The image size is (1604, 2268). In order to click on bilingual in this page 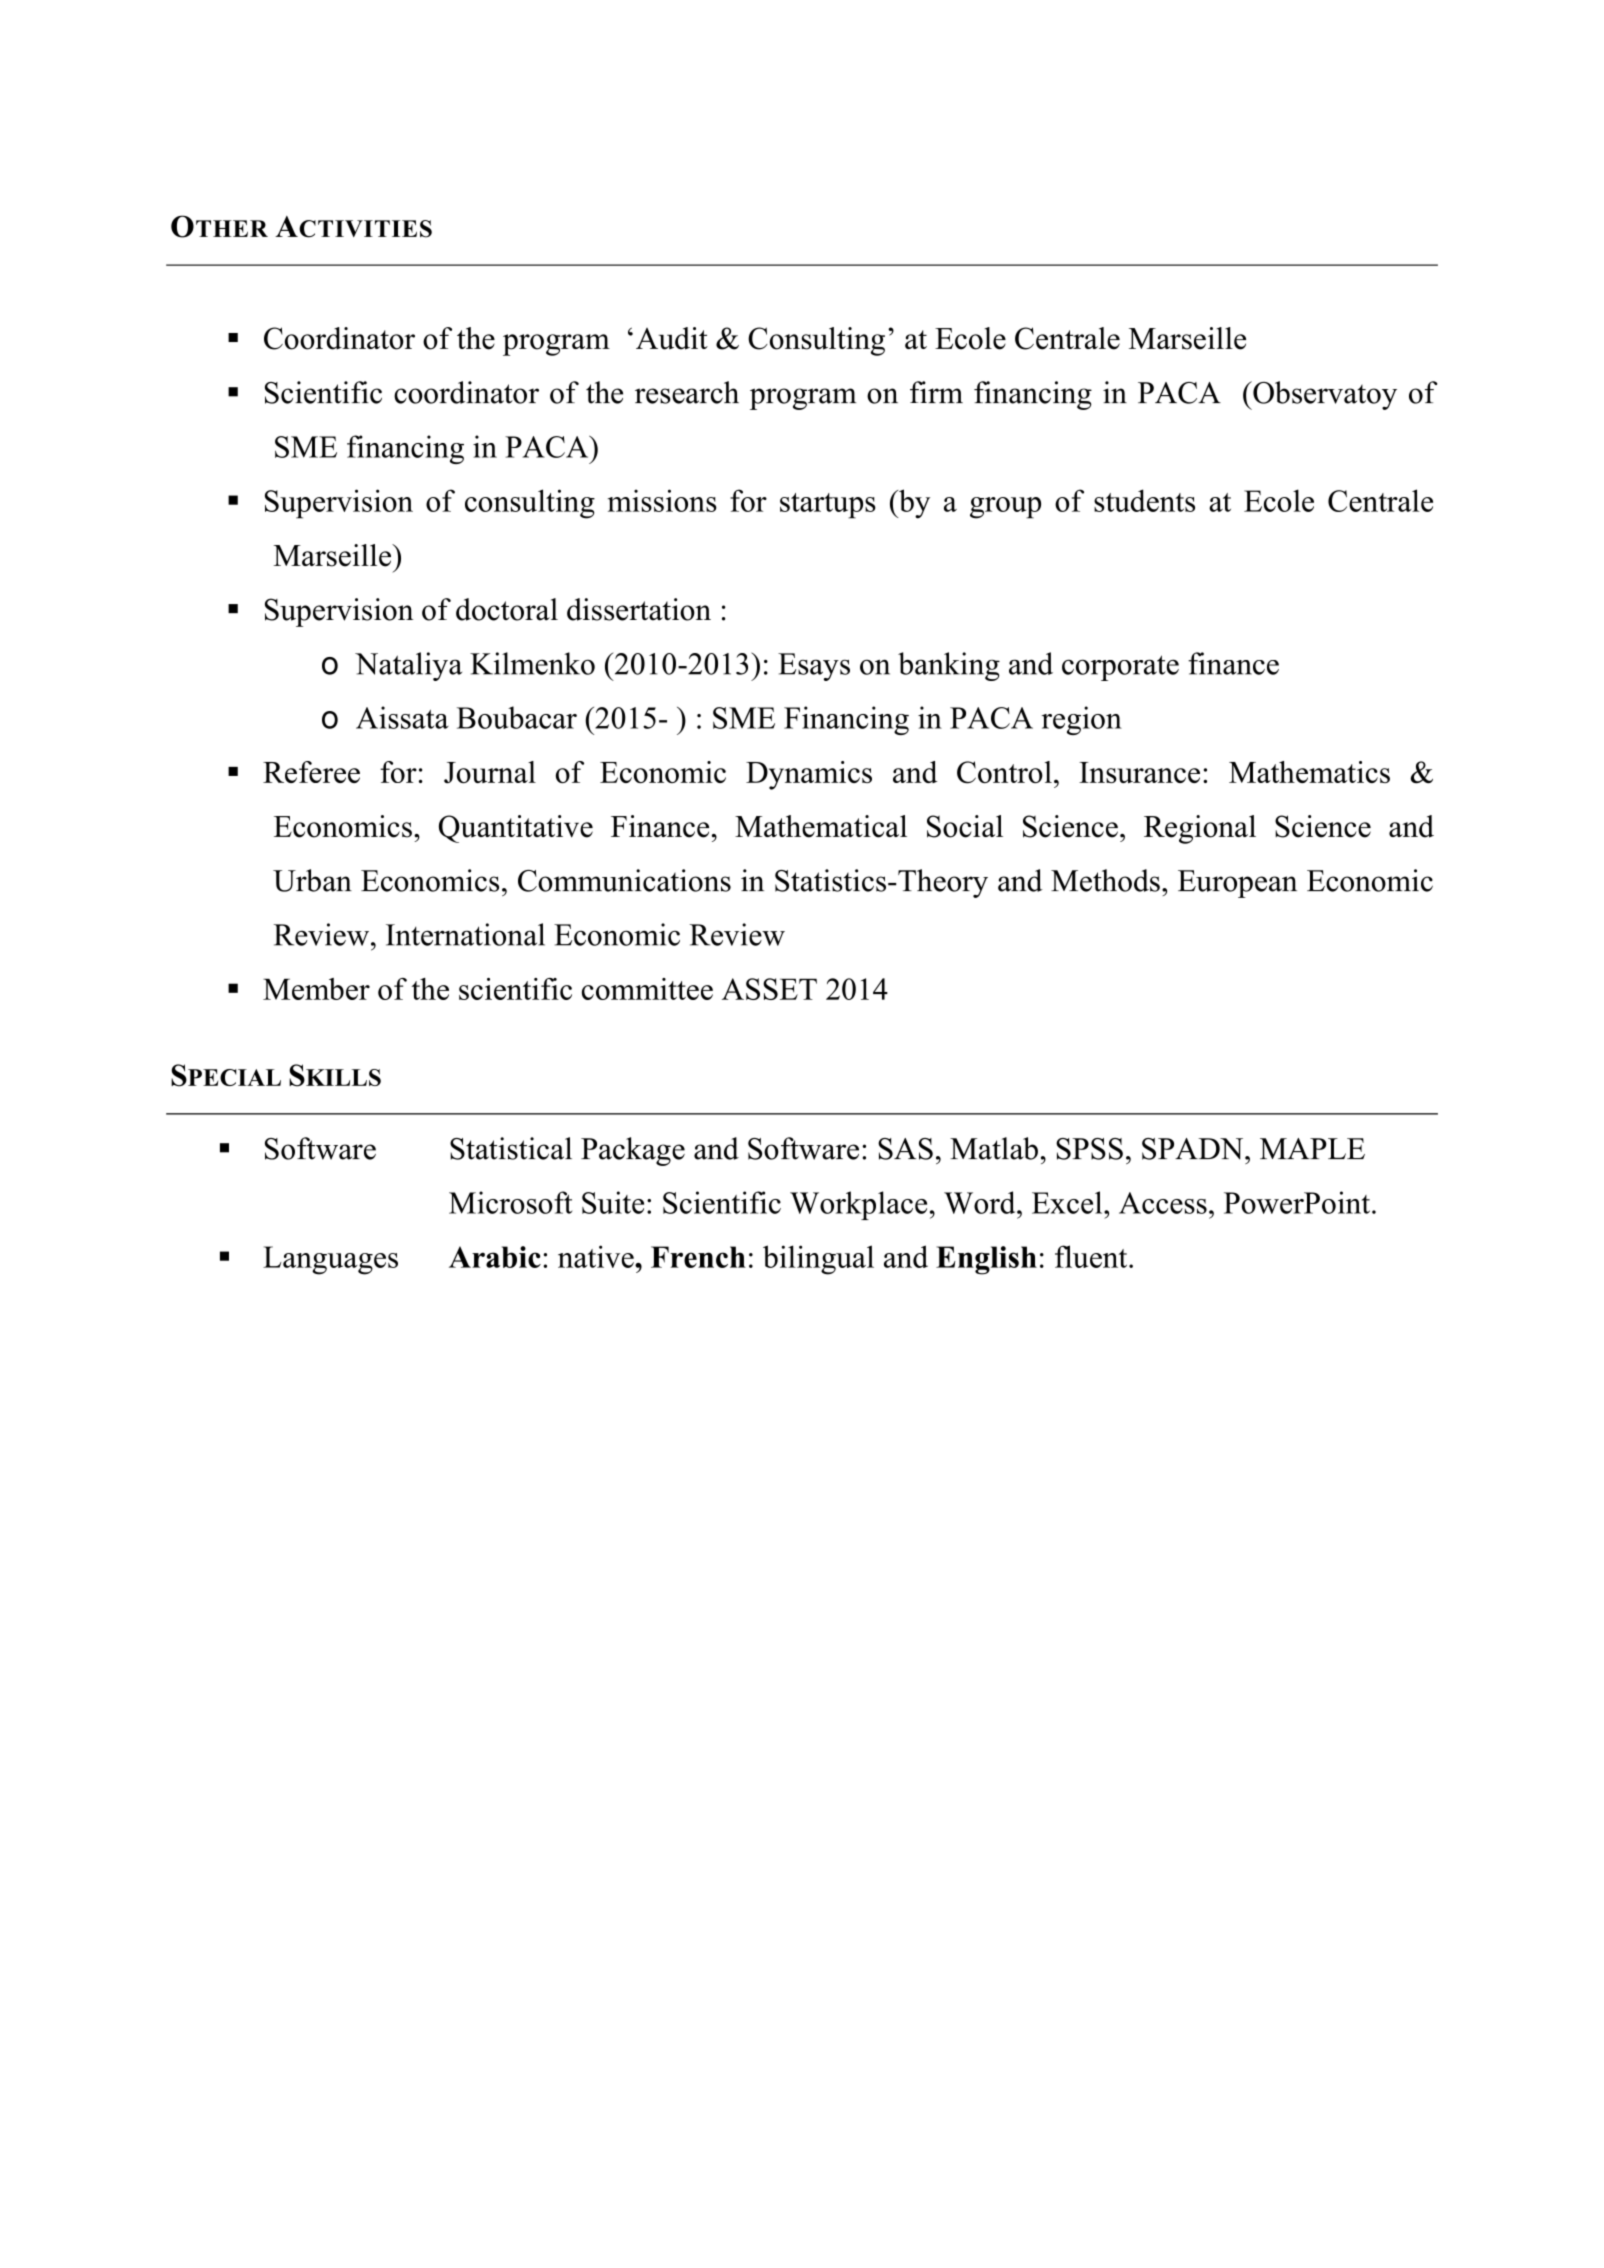, I will do `click(818, 1260)`.
